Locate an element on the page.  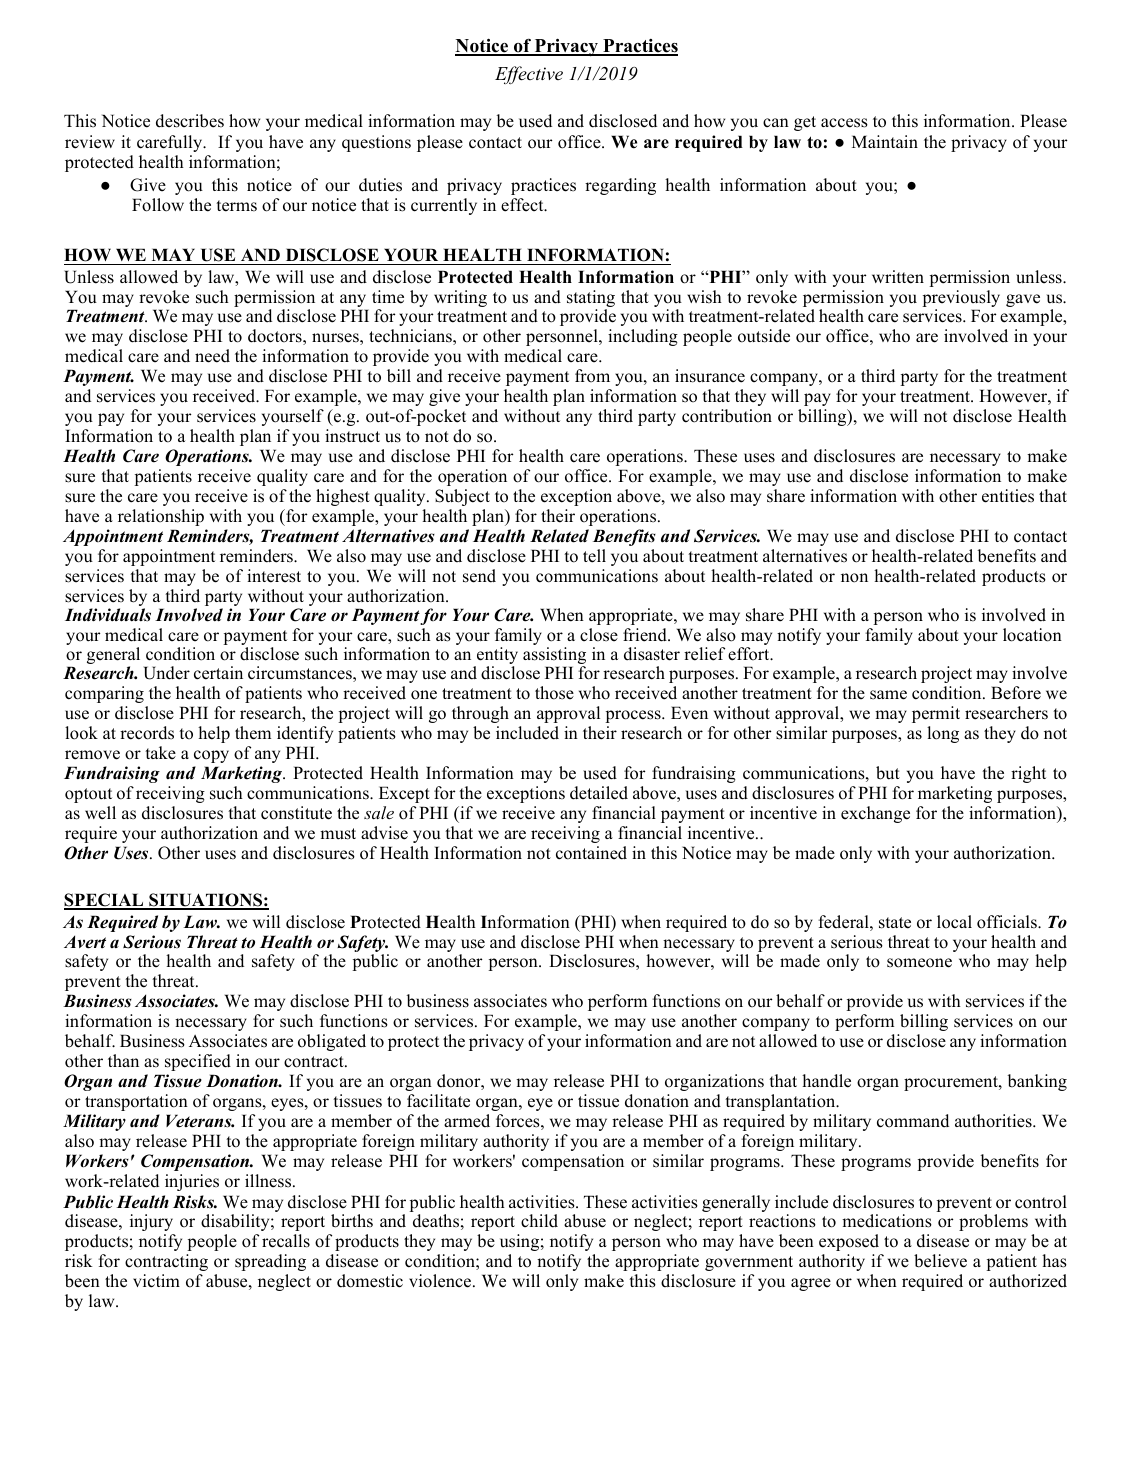
procurement is located at coordinates (952, 1083).
